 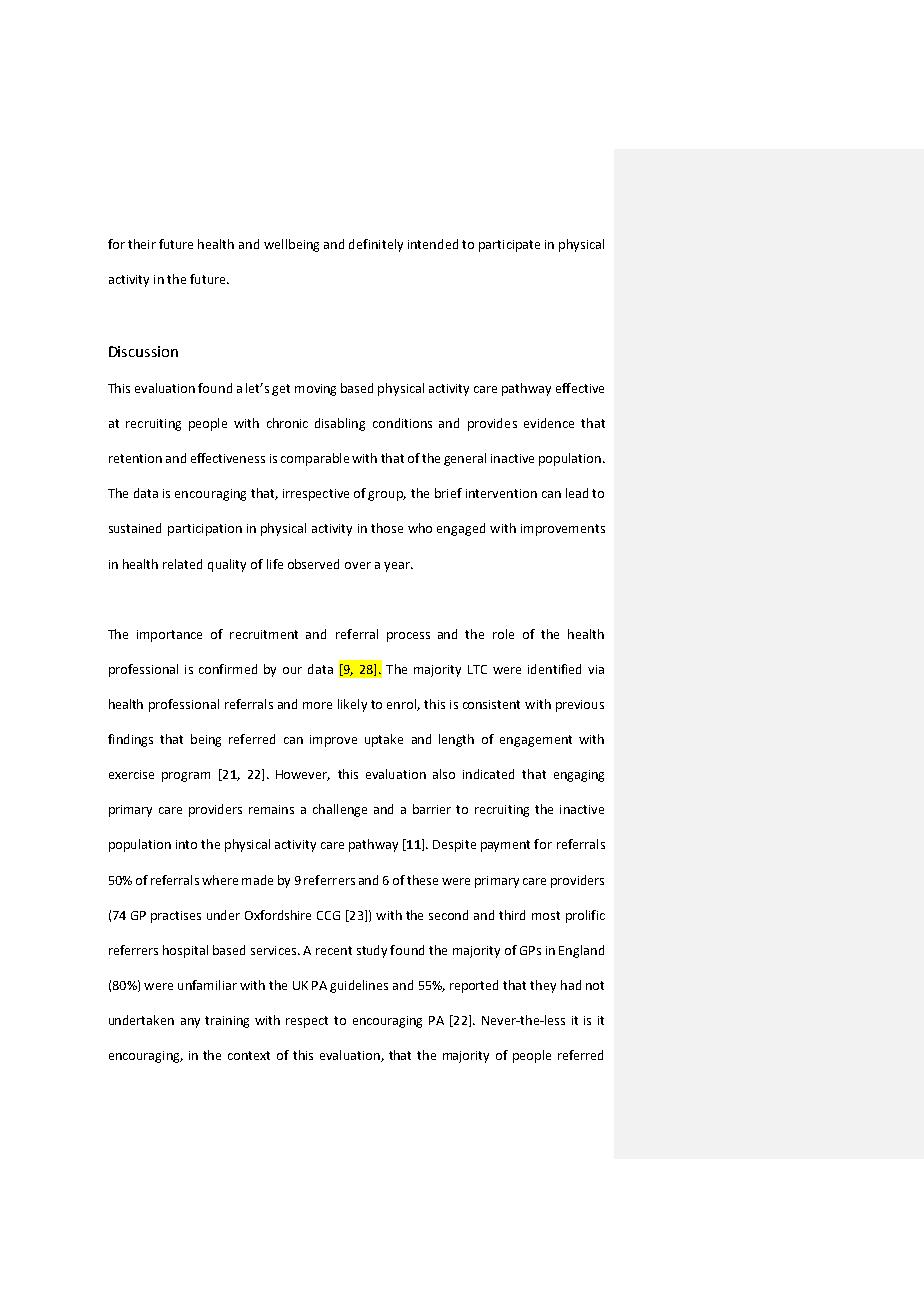 What do you see at coordinates (169, 636) in the document?
I see `importance` at bounding box center [169, 636].
